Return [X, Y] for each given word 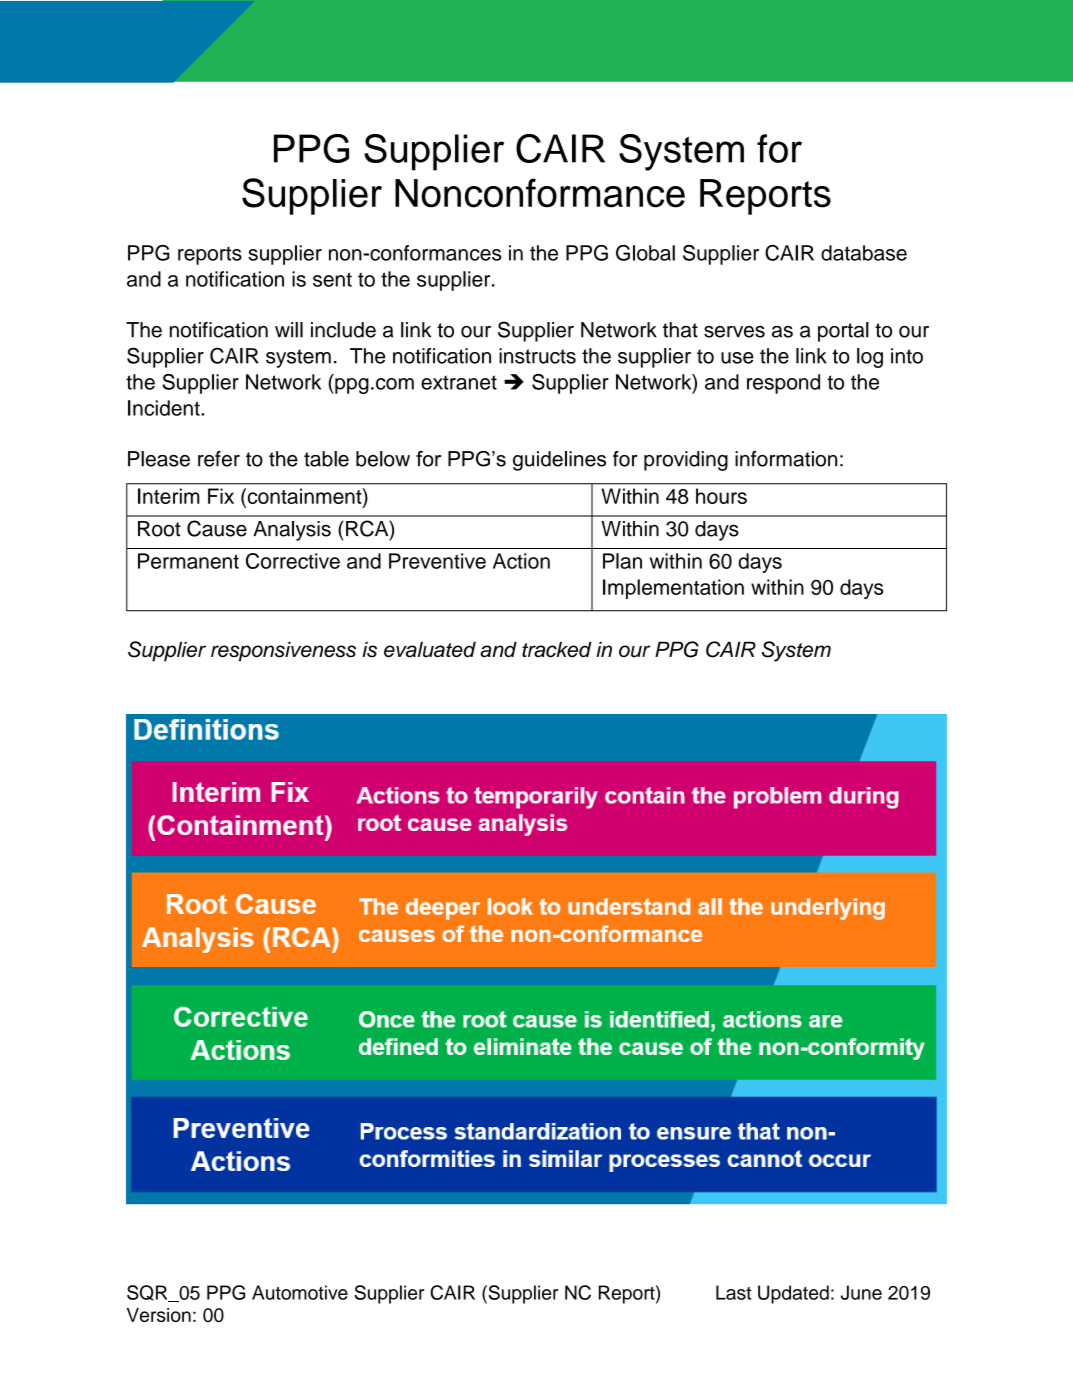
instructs [537, 356]
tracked [557, 649]
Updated [793, 1294]
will [289, 330]
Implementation [673, 589]
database [864, 253]
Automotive [300, 1292]
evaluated [430, 649]
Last [733, 1292]
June [861, 1292]
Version [159, 1315]
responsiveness [283, 651]
